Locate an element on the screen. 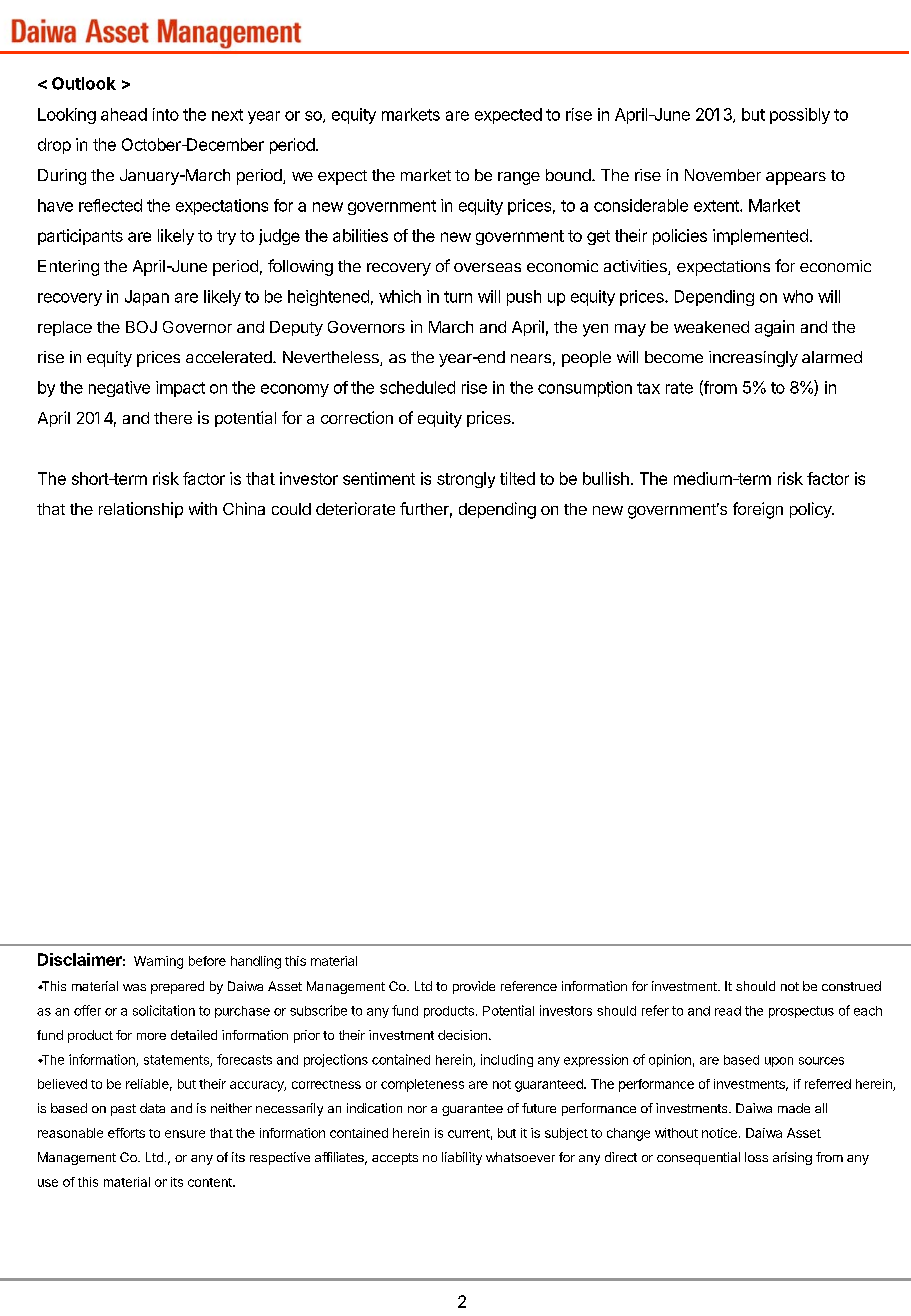 The height and width of the screenshot is (1316, 911). liability is located at coordinates (462, 1158).
